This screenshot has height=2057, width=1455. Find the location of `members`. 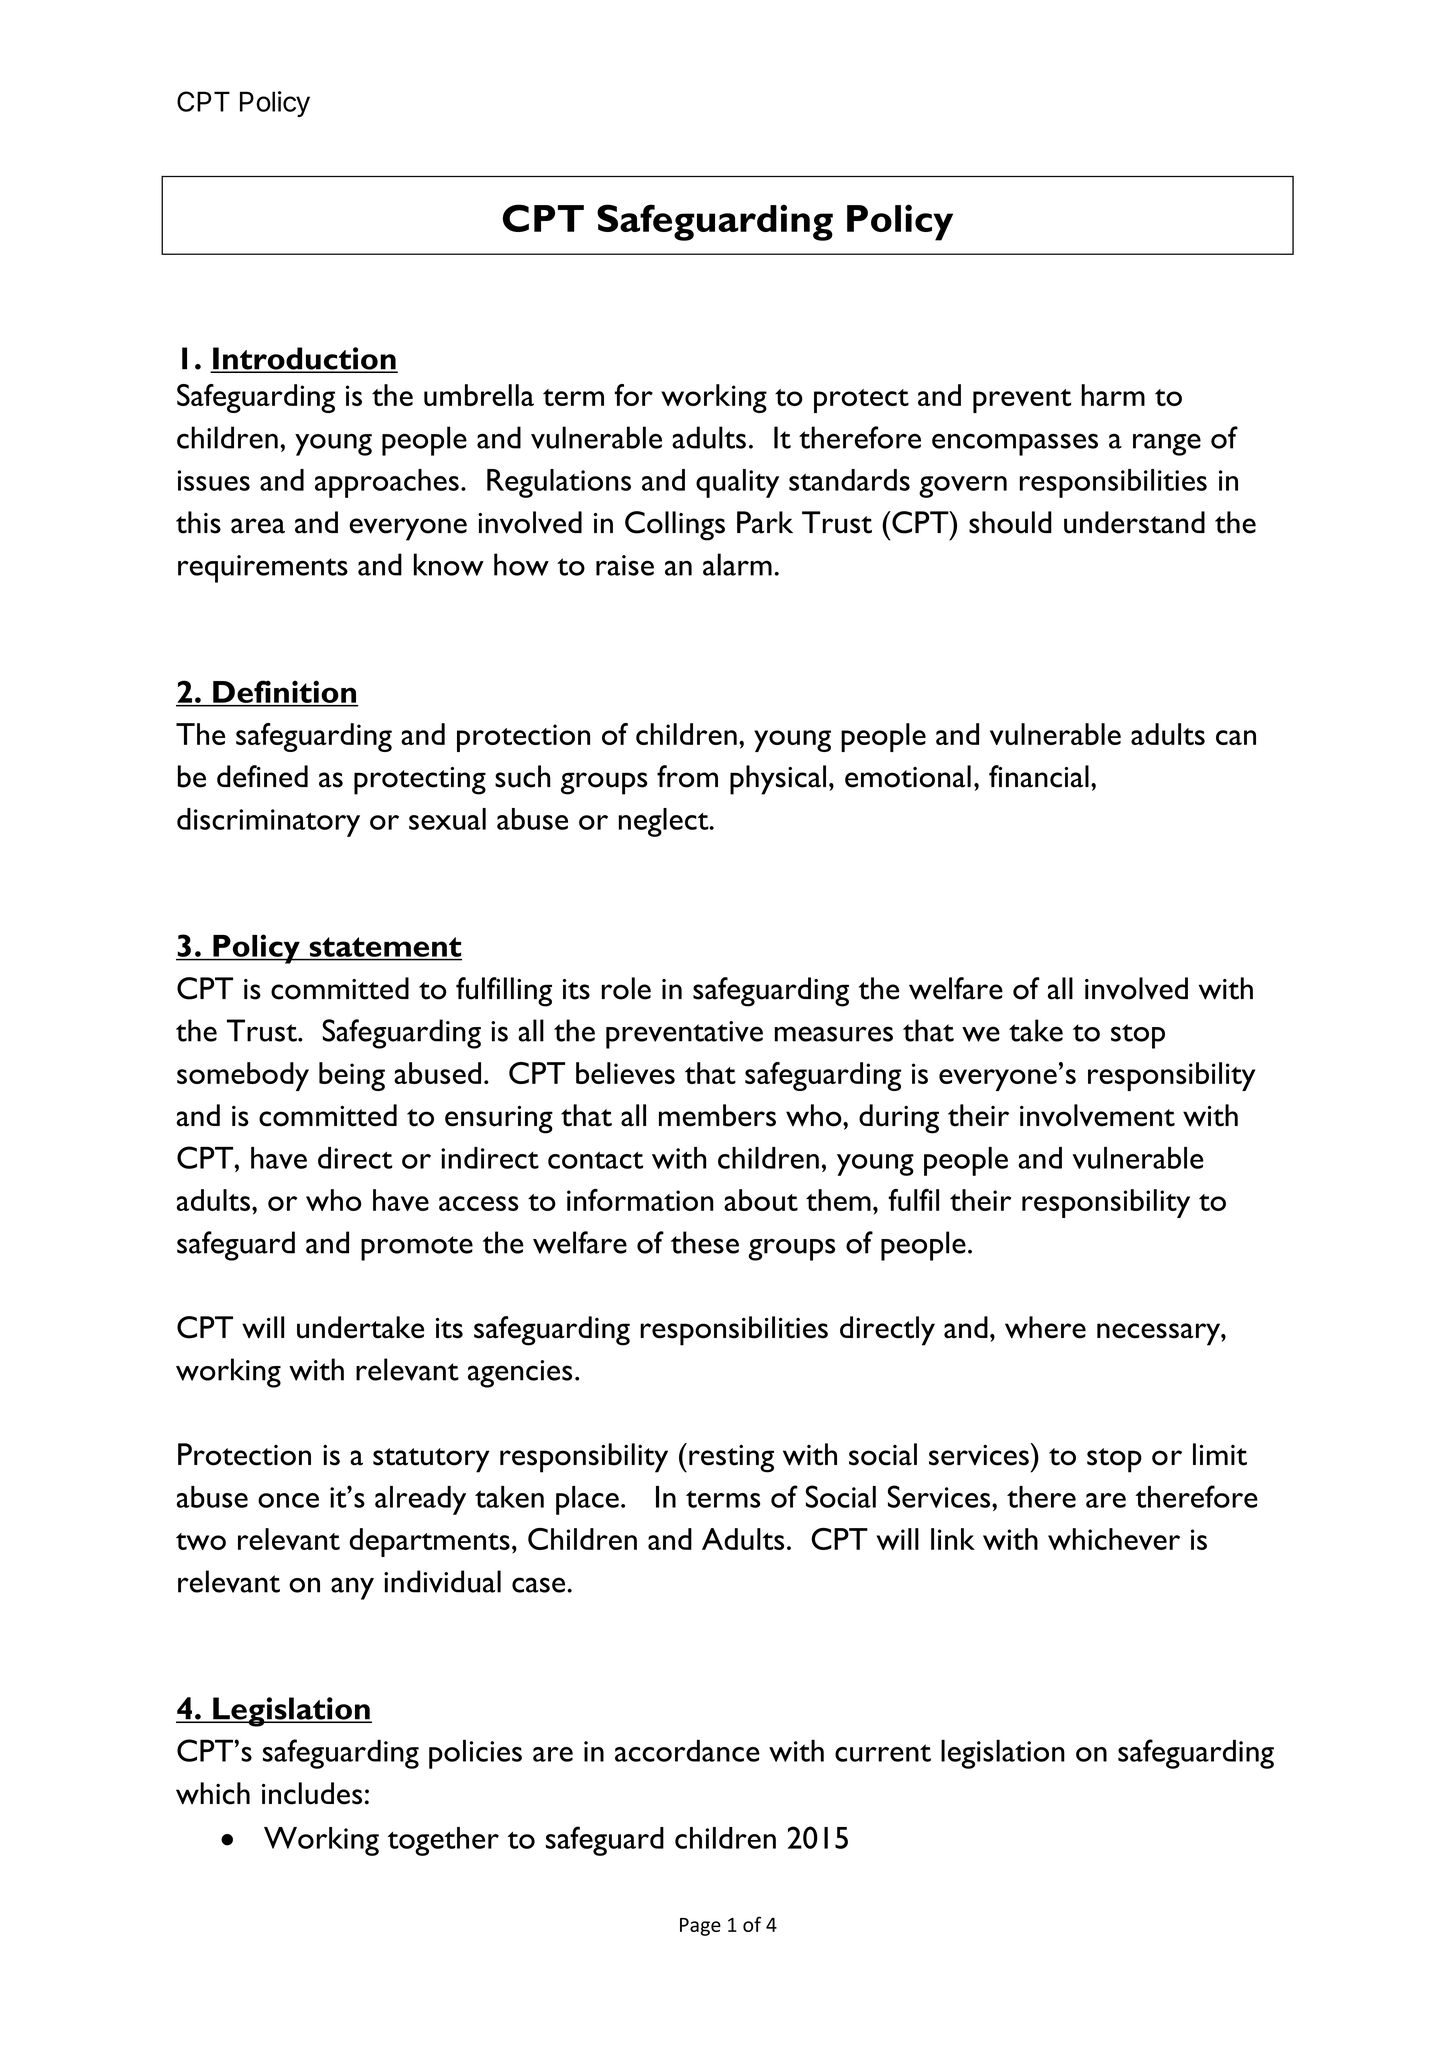

members is located at coordinates (717, 1115).
